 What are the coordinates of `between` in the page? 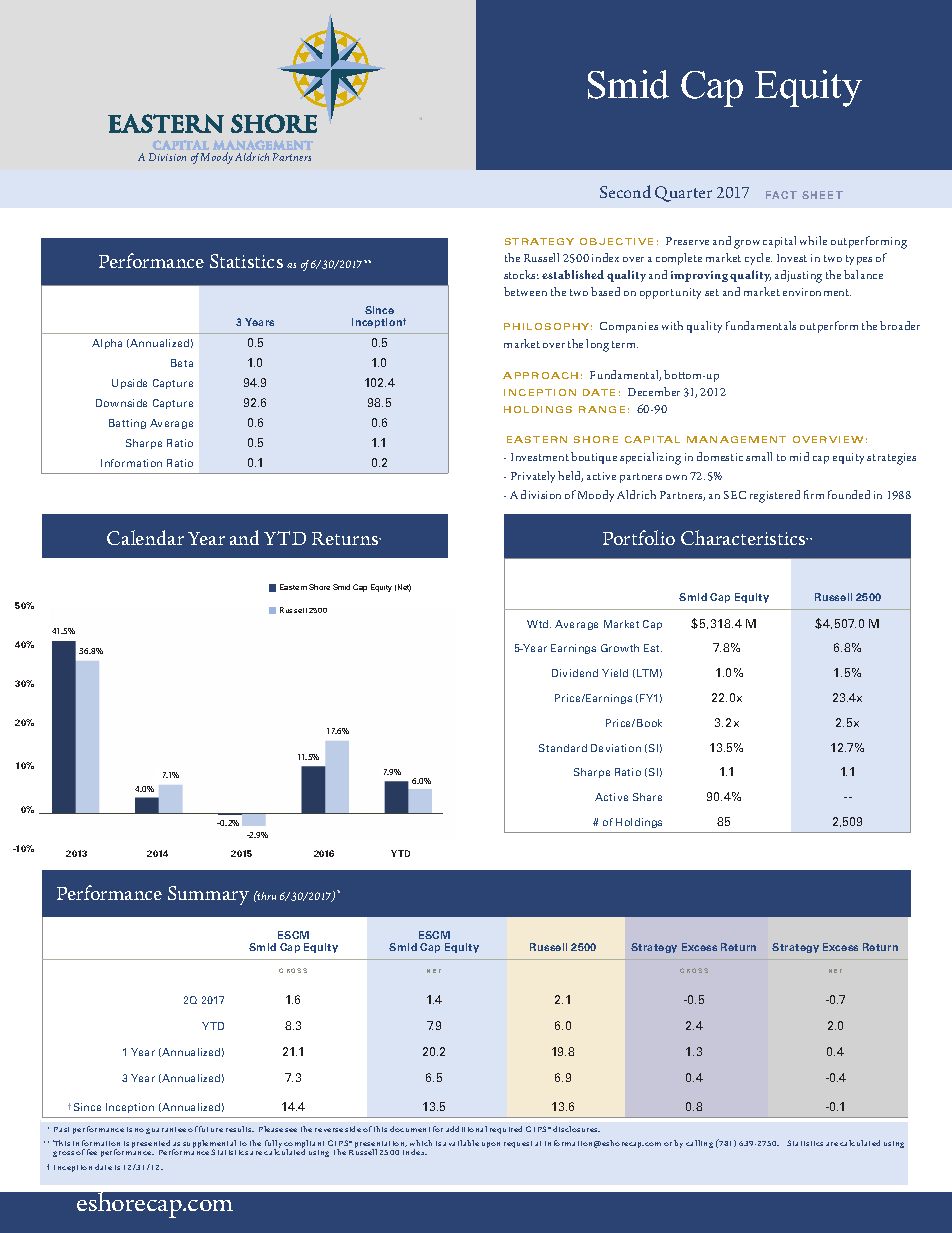 It's located at (525, 291).
